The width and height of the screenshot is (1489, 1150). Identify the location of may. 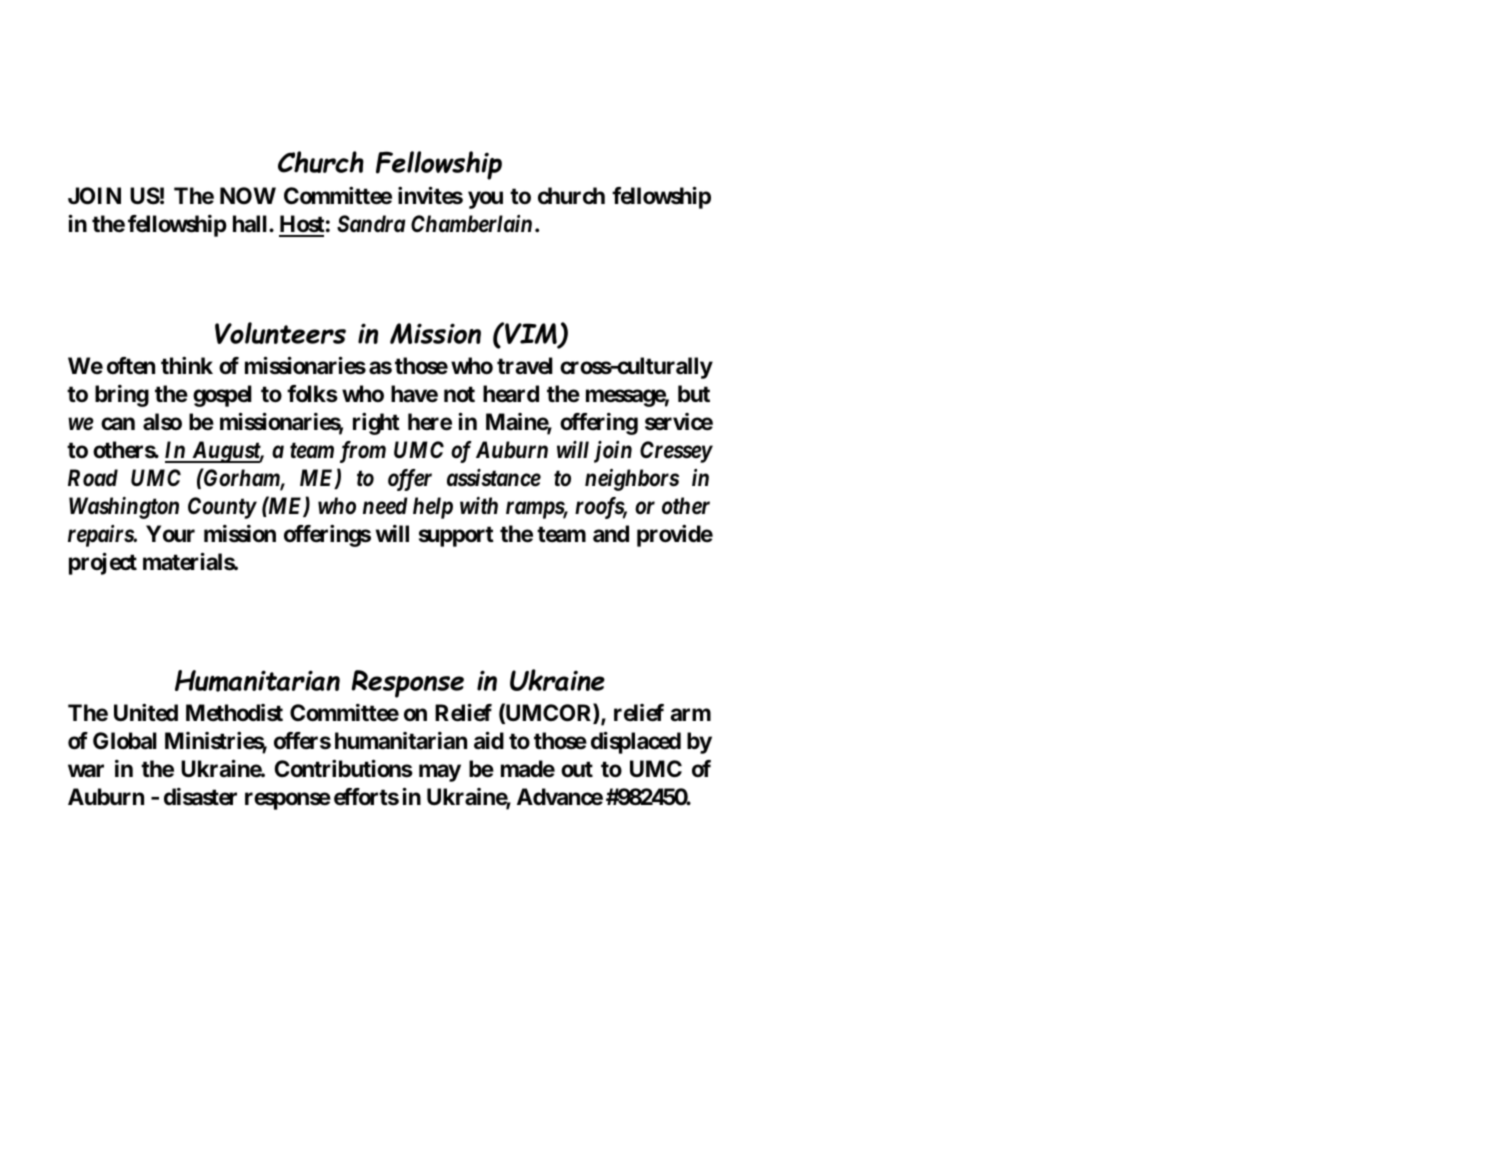
(440, 773).
